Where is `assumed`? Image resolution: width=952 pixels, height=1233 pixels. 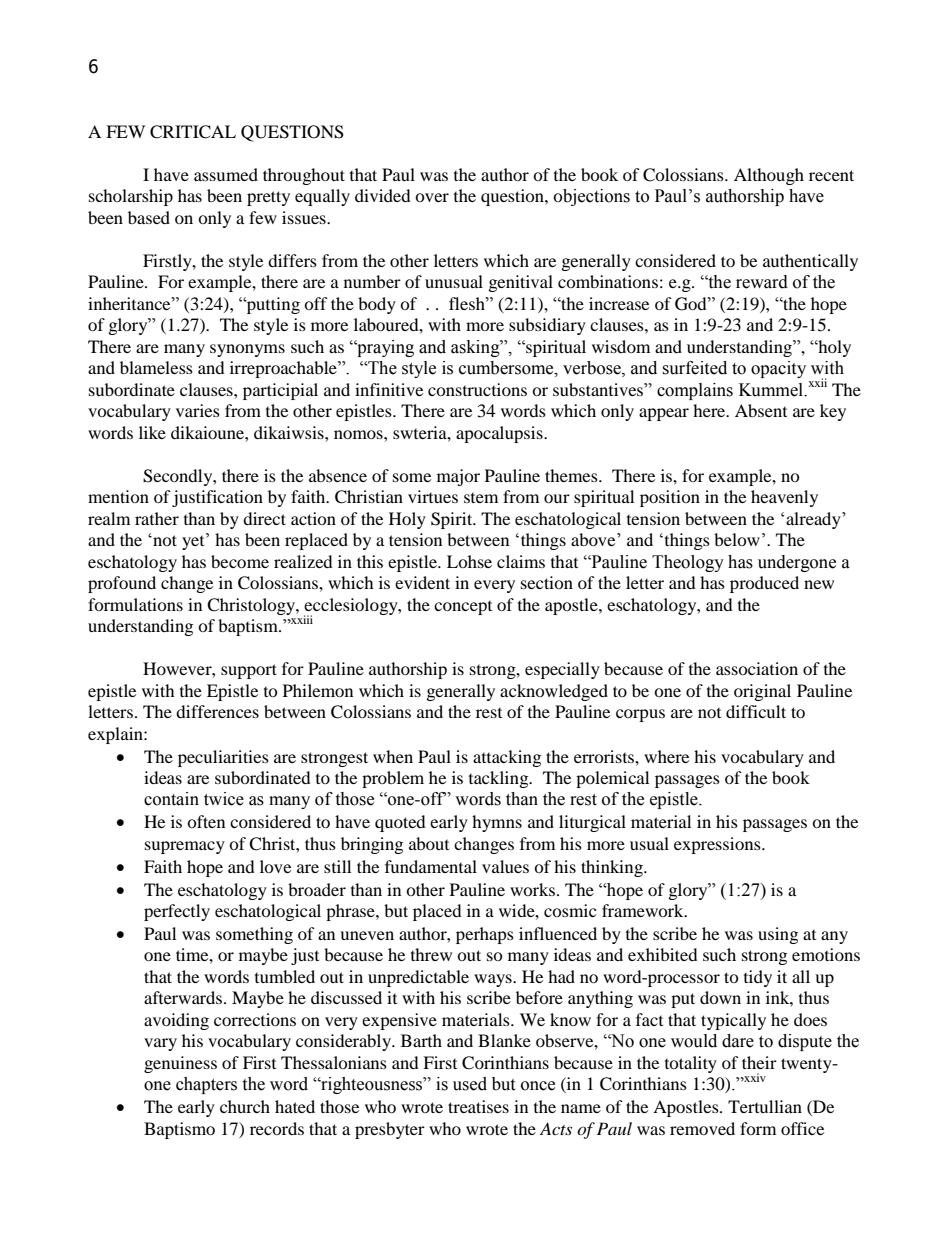
assumed is located at coordinates (226, 174).
